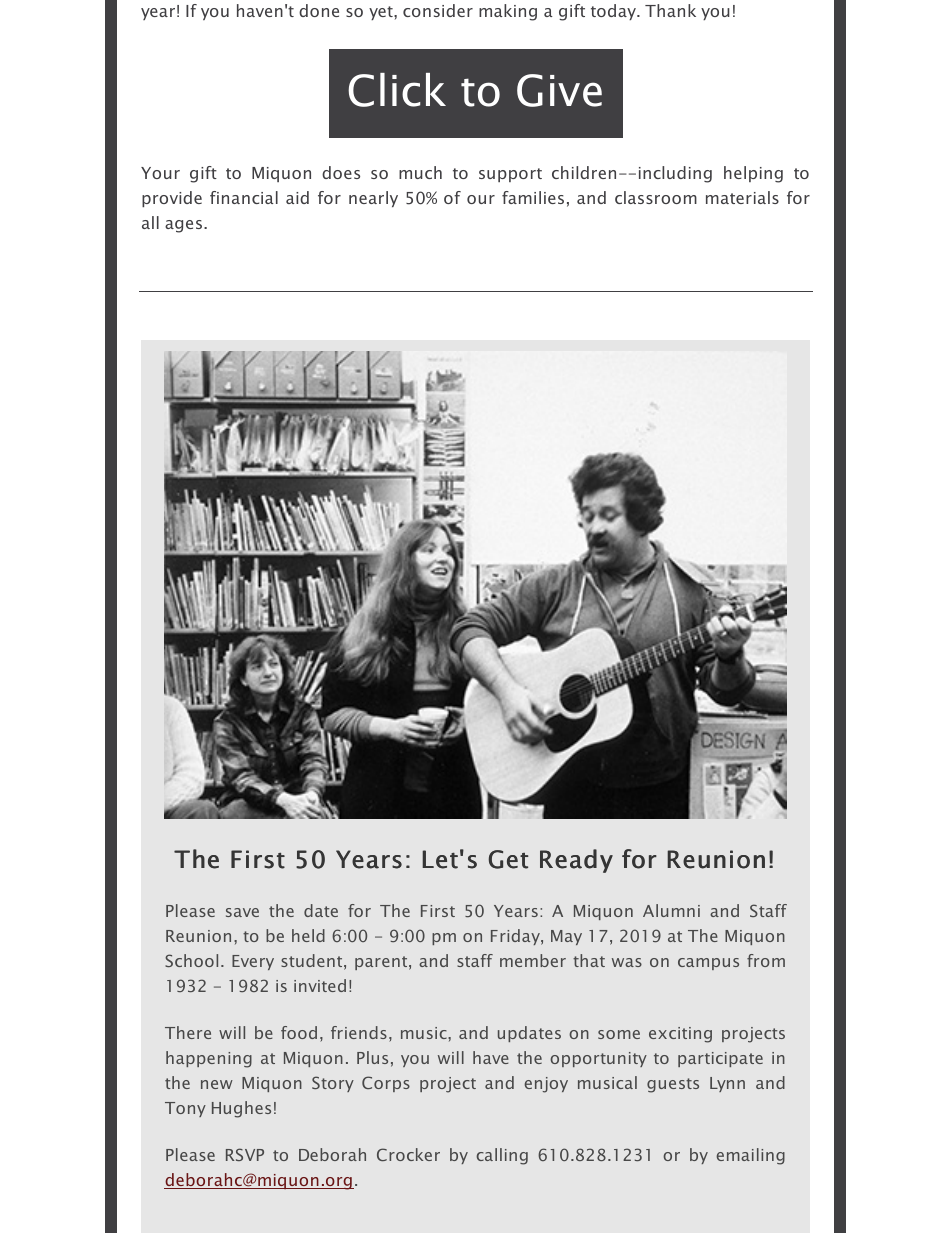 The height and width of the document is (1233, 952). I want to click on classroom, so click(656, 197).
